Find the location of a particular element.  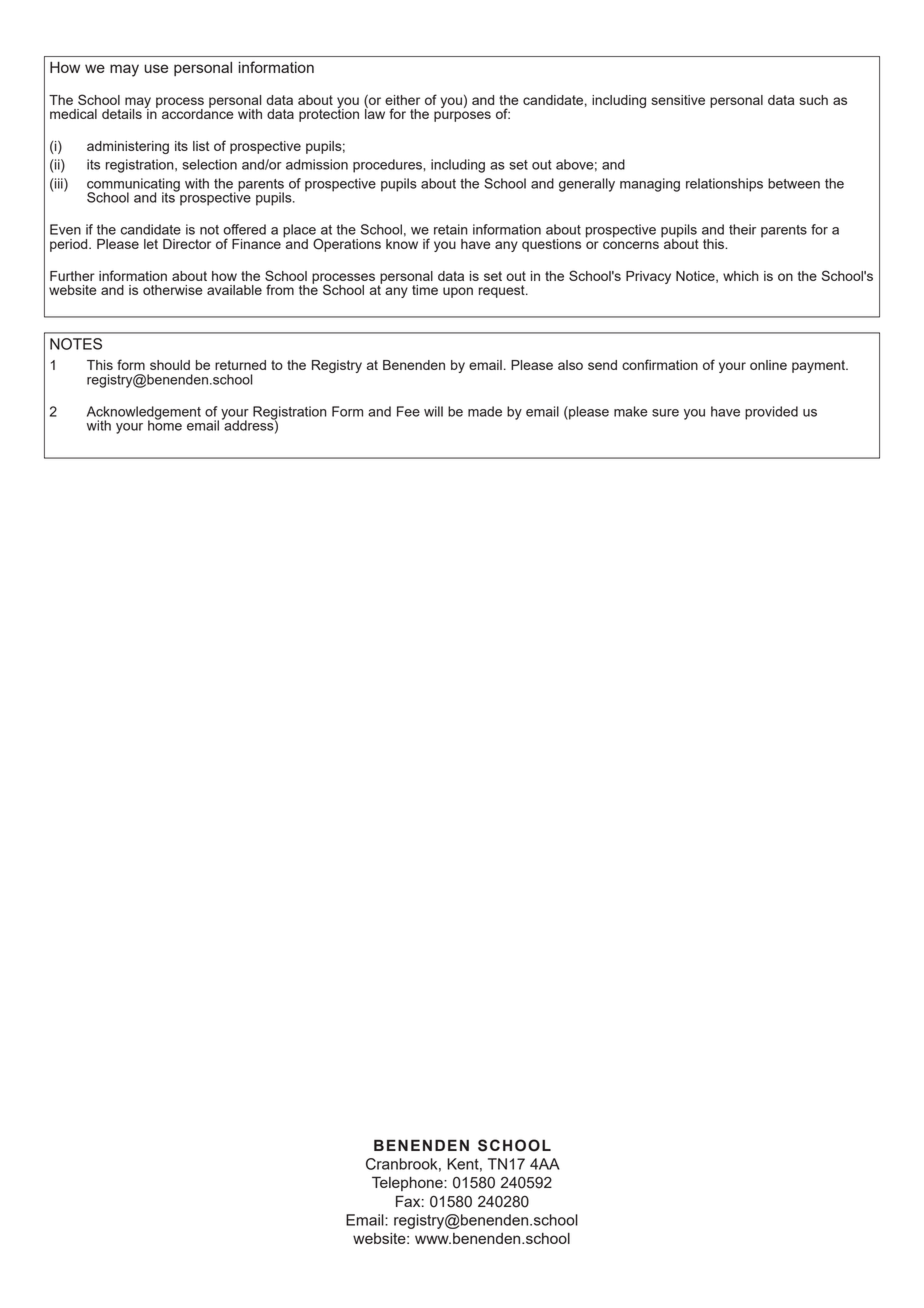

will is located at coordinates (433, 411).
